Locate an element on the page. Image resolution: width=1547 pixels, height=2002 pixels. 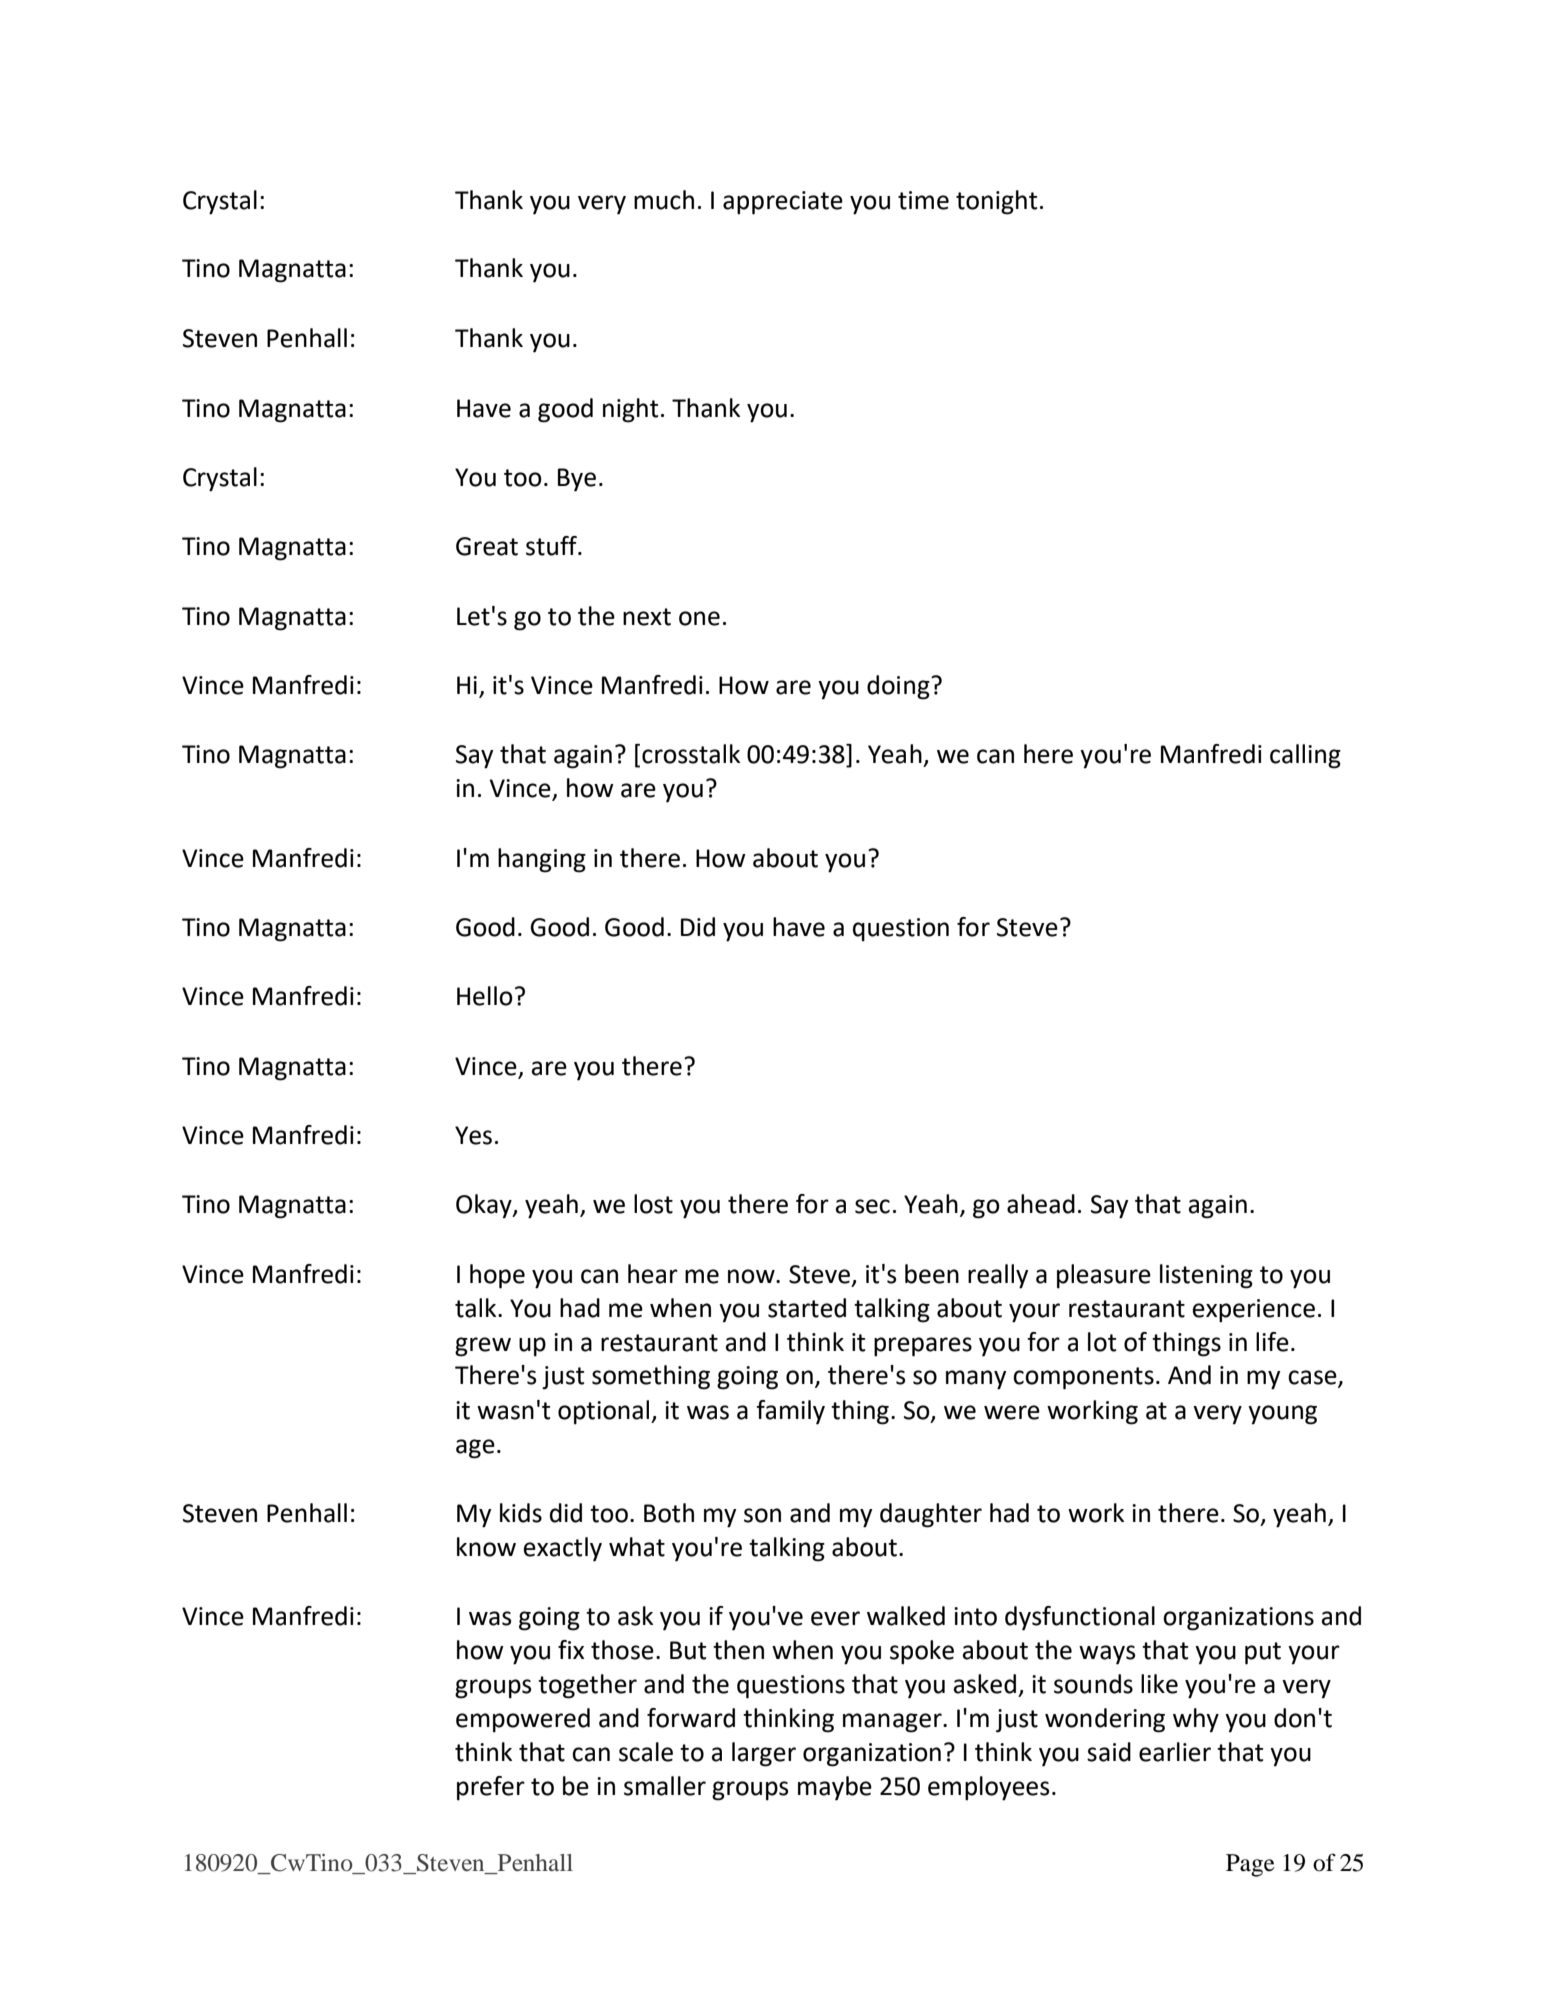
ahead is located at coordinates (1041, 1204).
